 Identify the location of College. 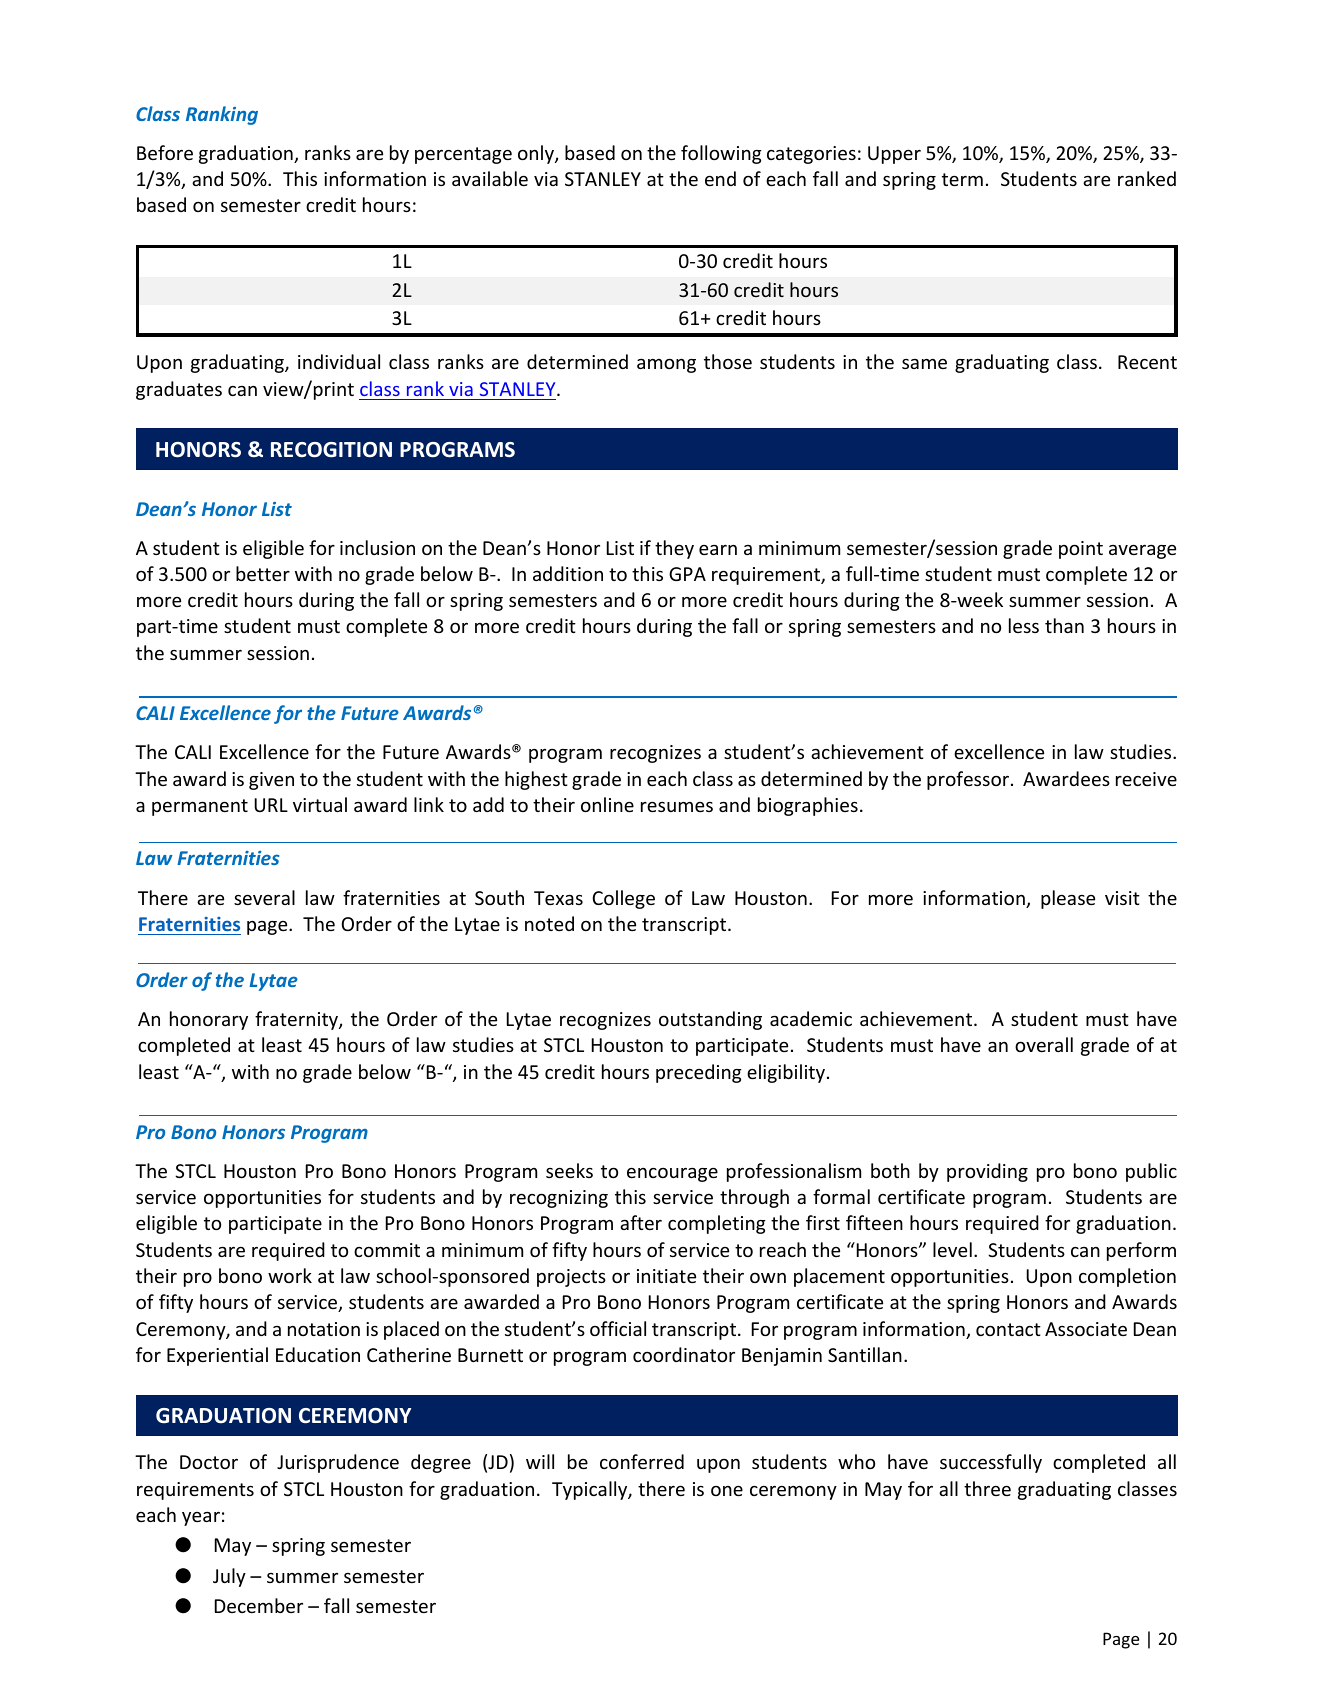
(623, 899).
